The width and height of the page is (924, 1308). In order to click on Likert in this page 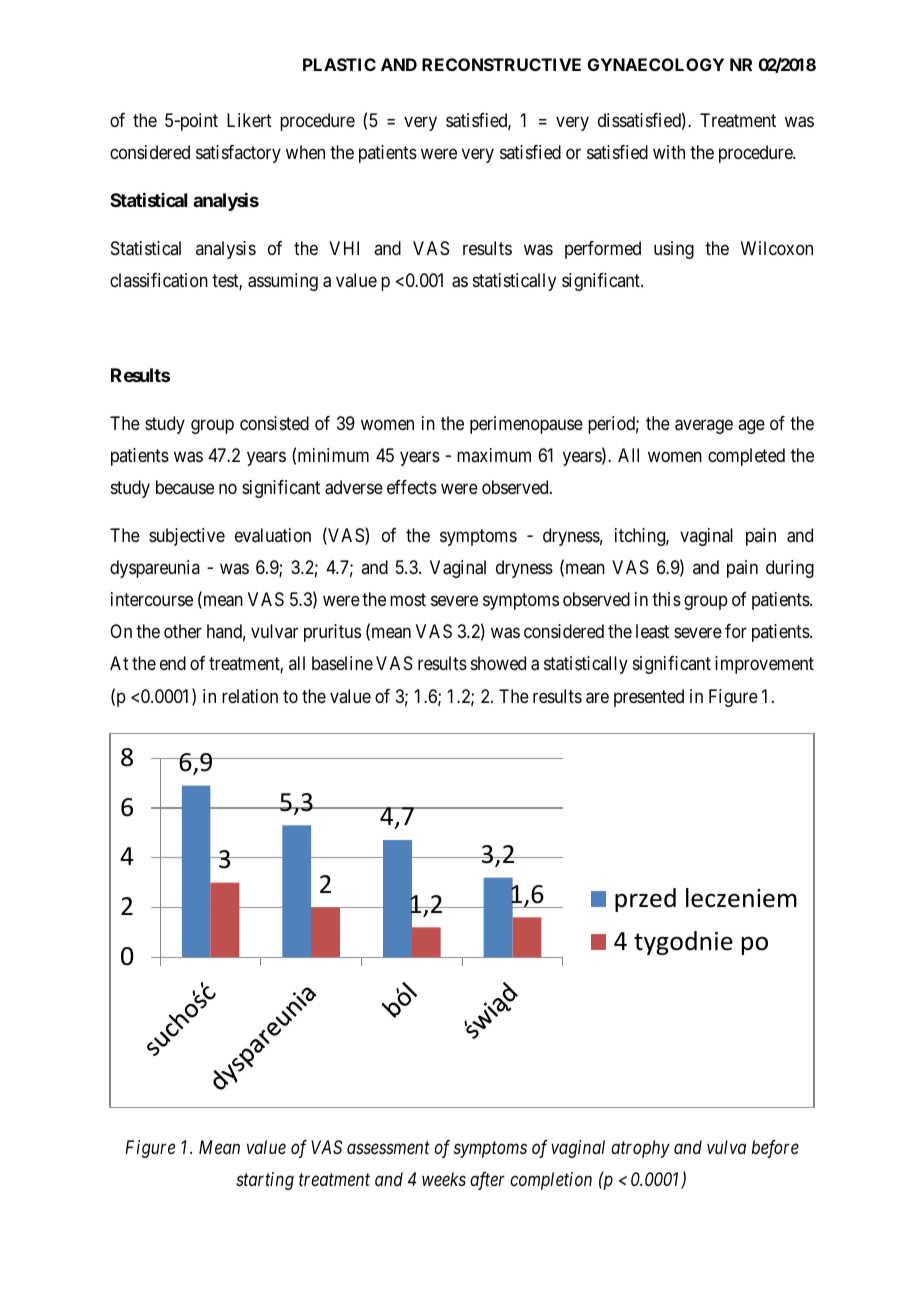, I will do `click(249, 120)`.
